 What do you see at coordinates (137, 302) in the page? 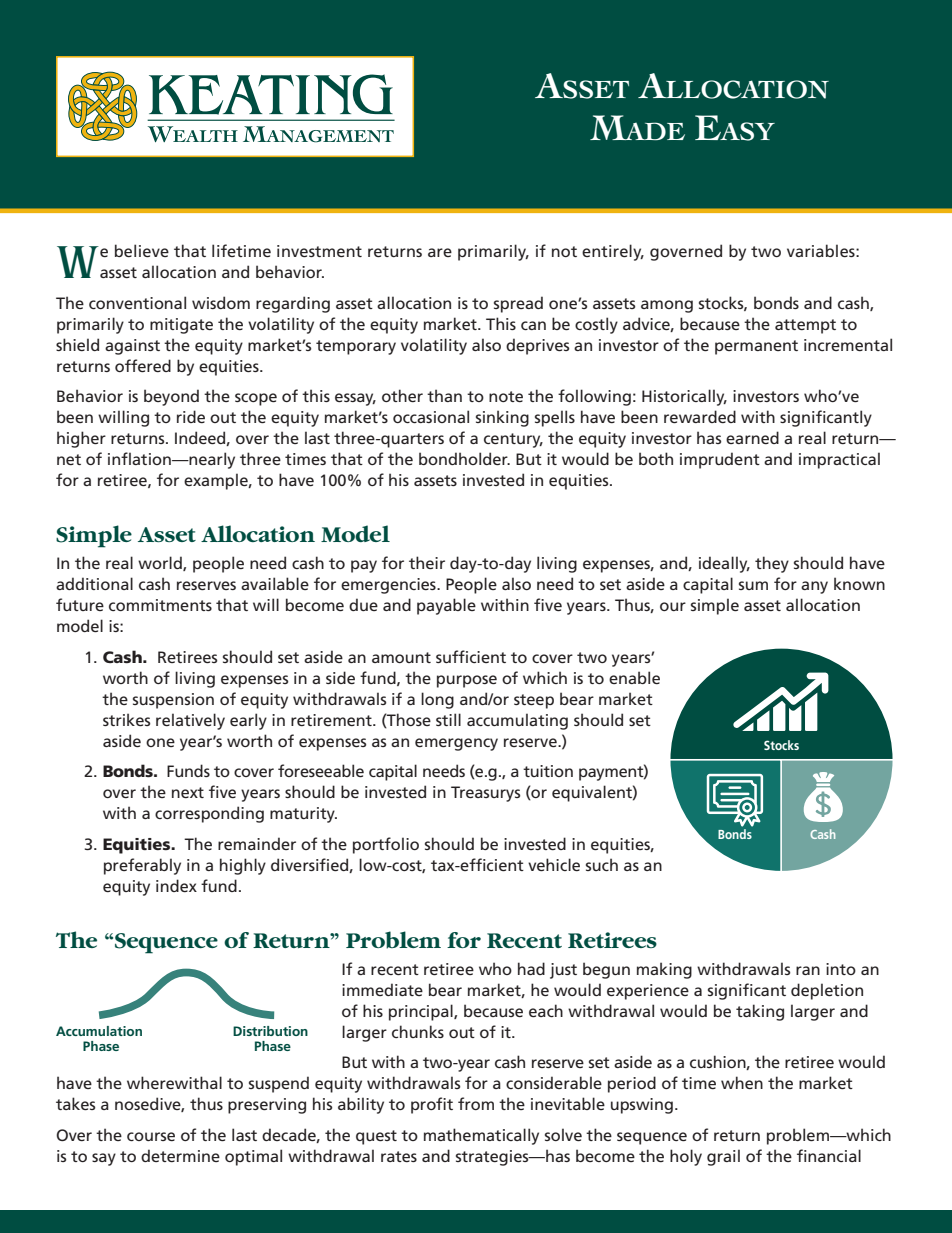
I see `conventional` at bounding box center [137, 302].
